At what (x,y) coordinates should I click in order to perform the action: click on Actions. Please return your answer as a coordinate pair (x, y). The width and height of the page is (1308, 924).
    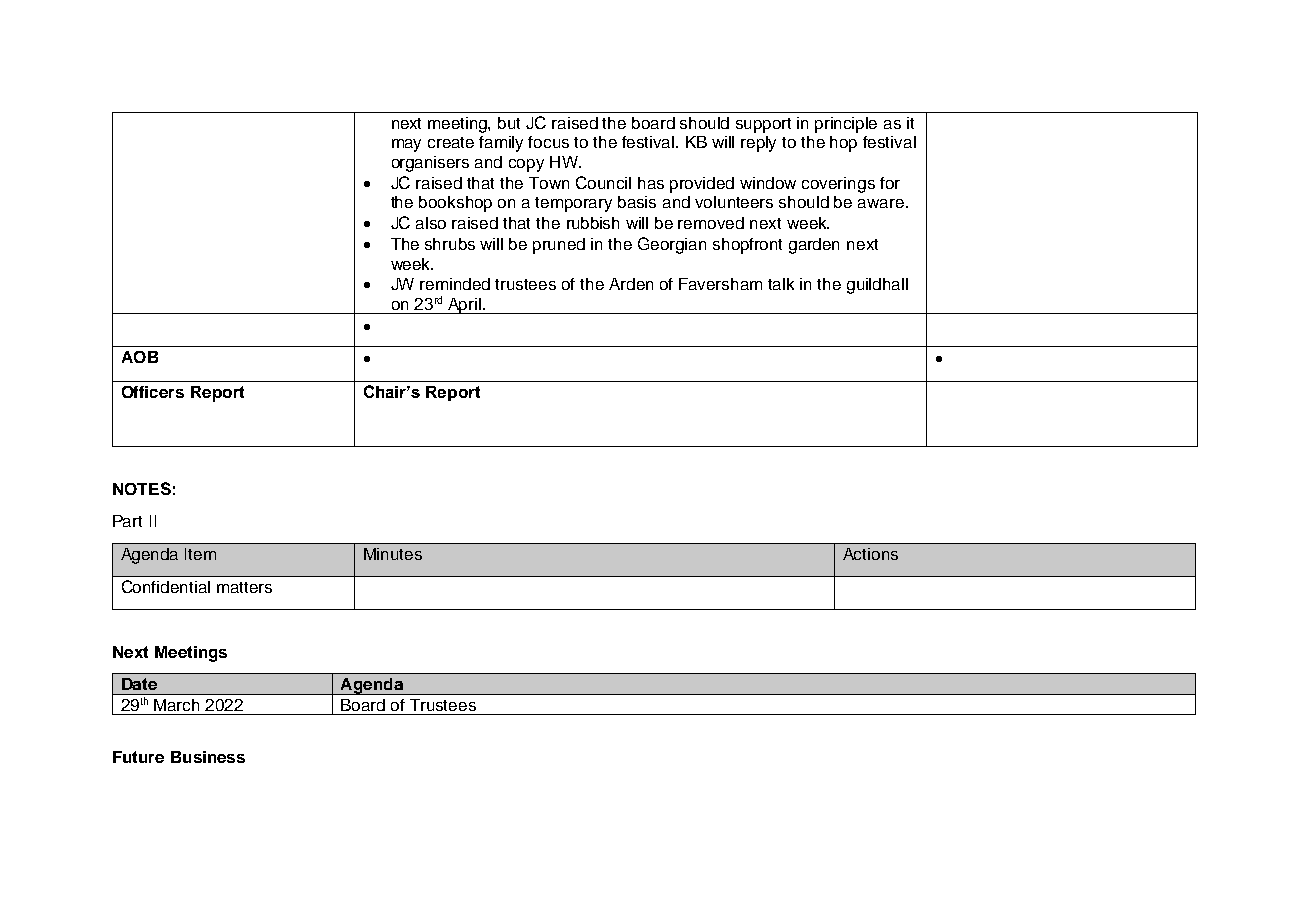
    Looking at the image, I should click on (870, 554).
